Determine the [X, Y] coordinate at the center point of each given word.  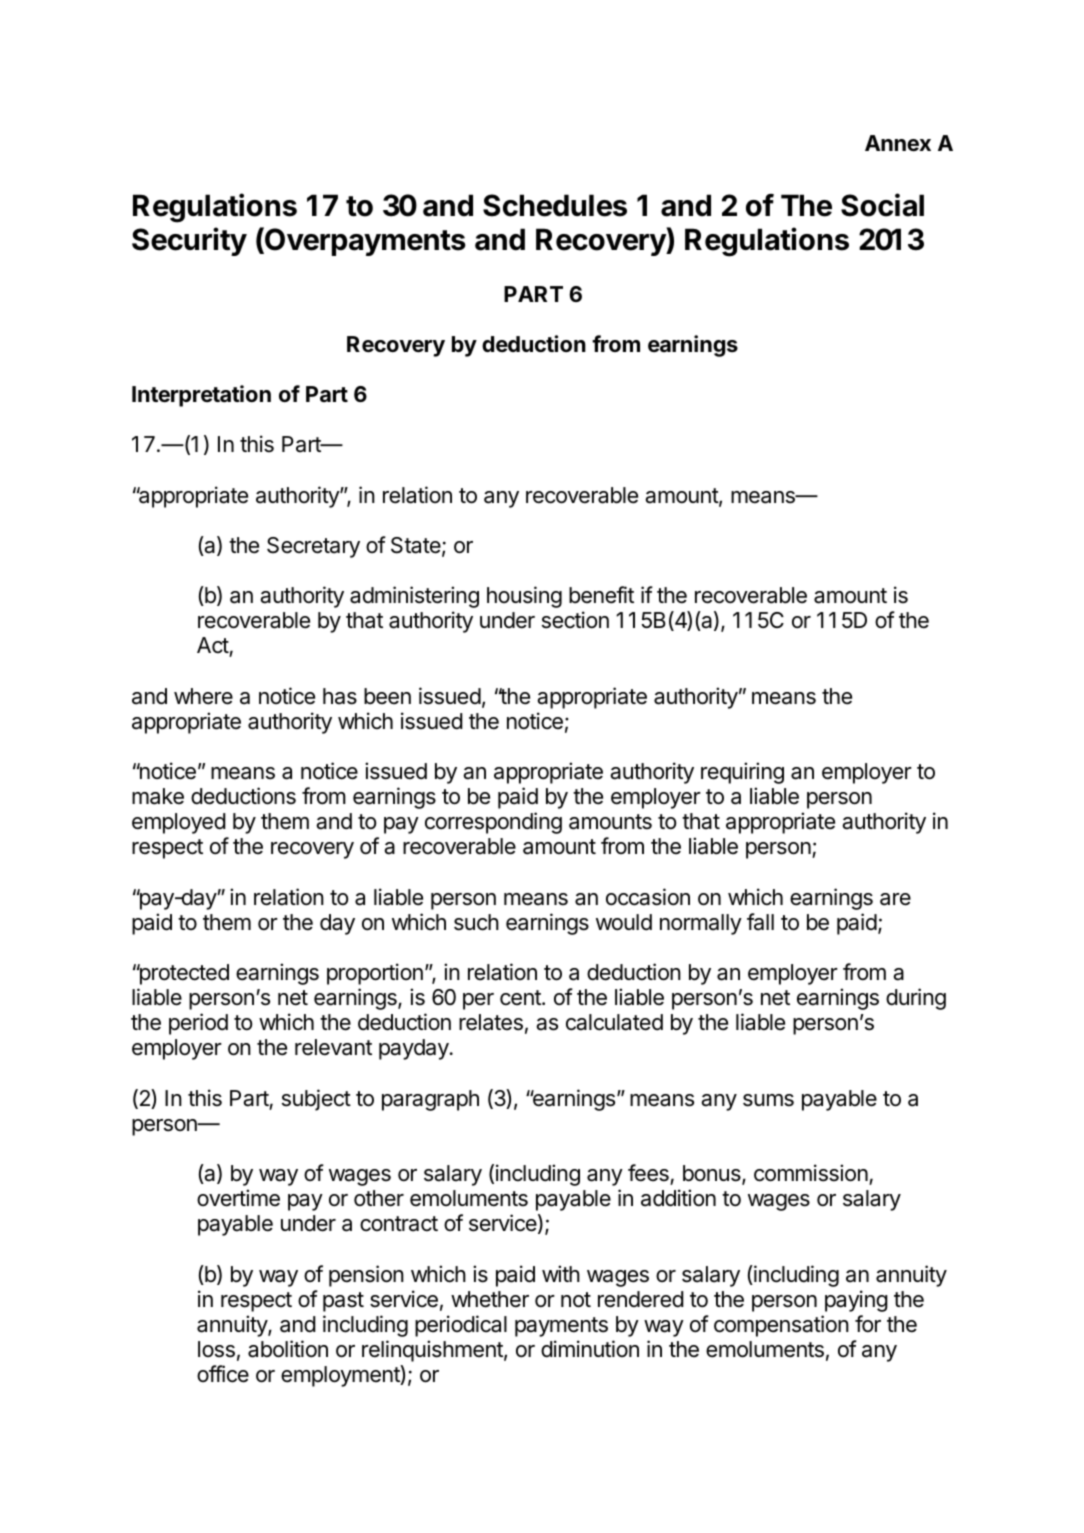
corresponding [493, 823]
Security [189, 241]
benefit [601, 595]
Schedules [555, 205]
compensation [781, 1326]
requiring [742, 773]
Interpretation [201, 396]
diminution [590, 1349]
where [203, 696]
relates [491, 1022]
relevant [333, 1047]
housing [524, 597]
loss [216, 1349]
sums [768, 1100]
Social [882, 205]
